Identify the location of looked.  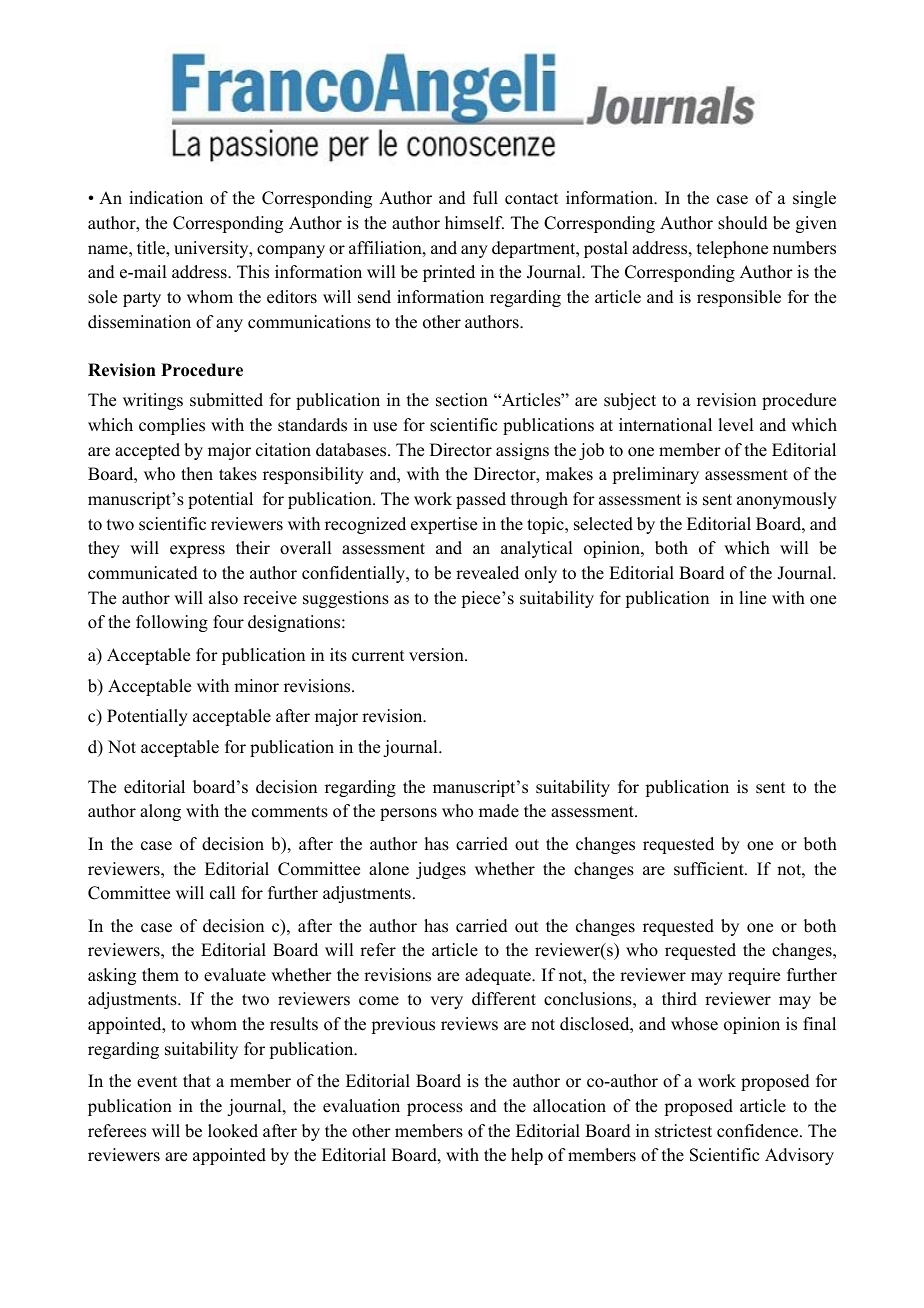
(233, 1131).
